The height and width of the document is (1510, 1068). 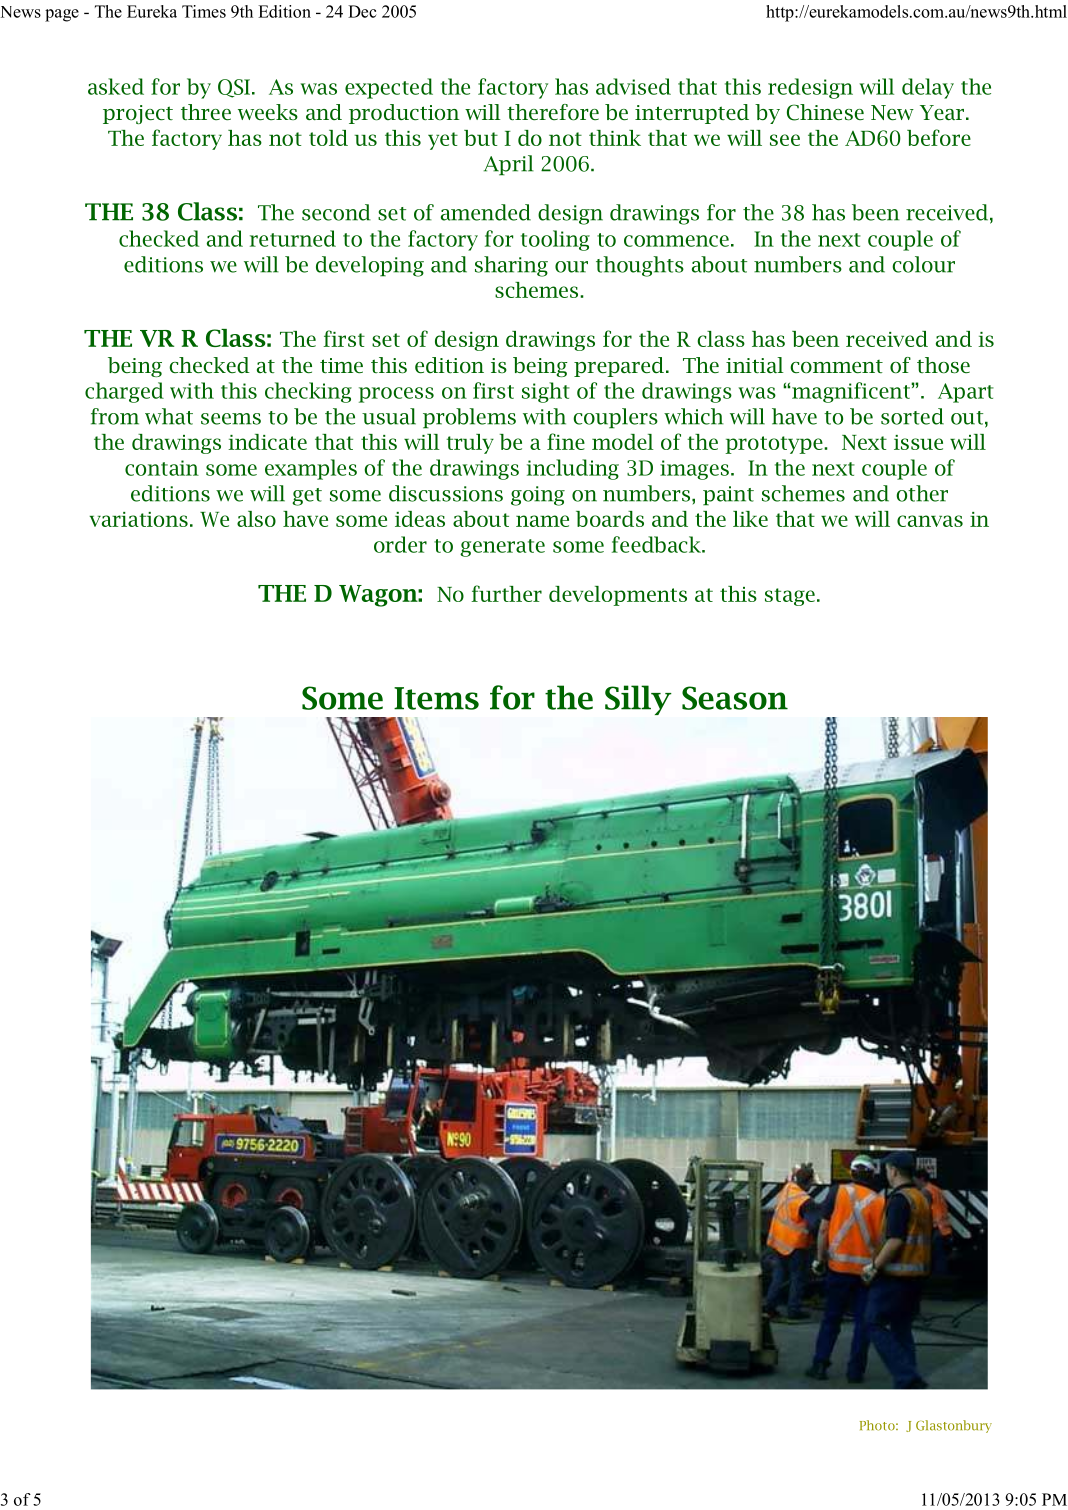 What do you see at coordinates (954, 1426) in the document?
I see `Glastonbury` at bounding box center [954, 1426].
